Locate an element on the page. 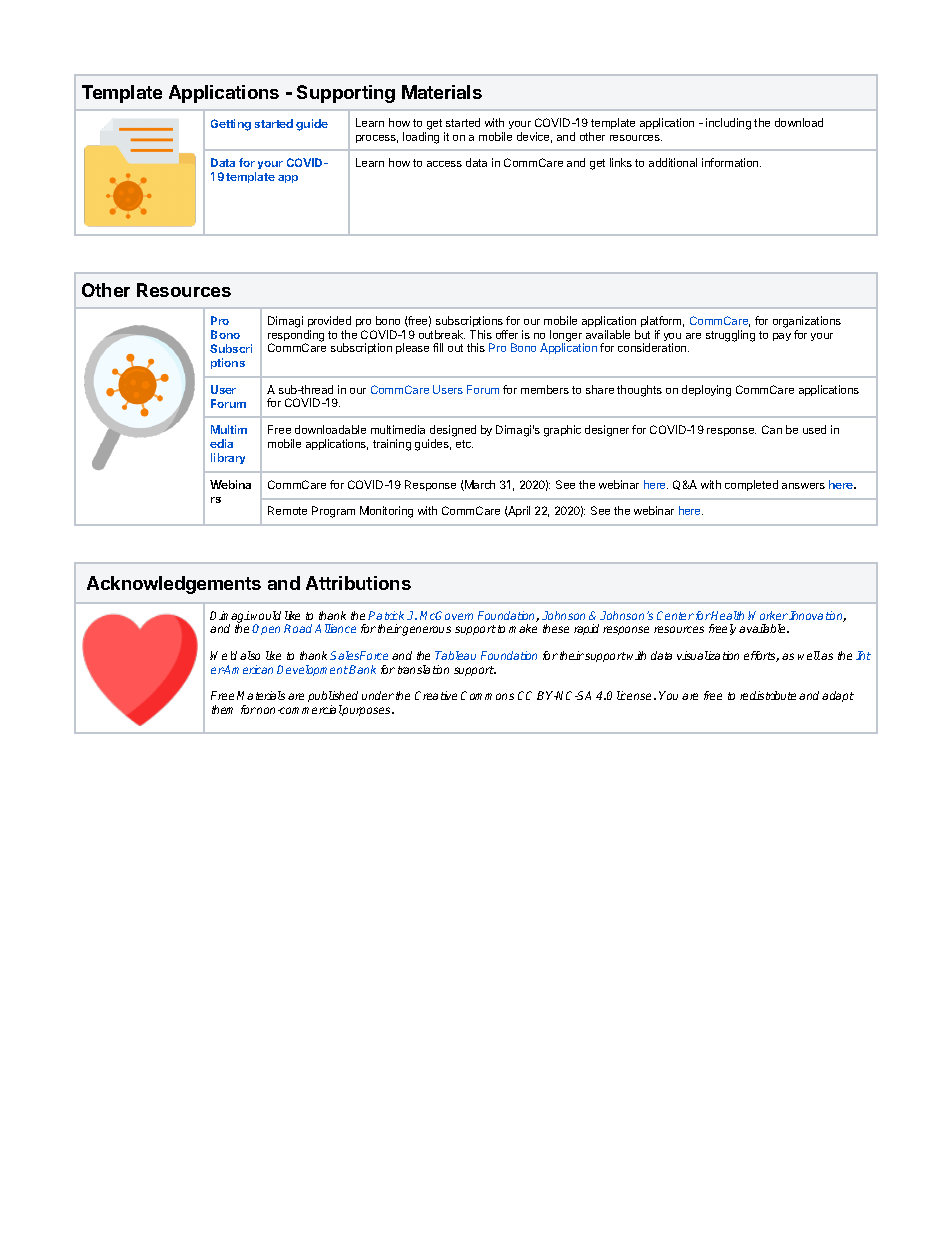  access is located at coordinates (444, 164).
